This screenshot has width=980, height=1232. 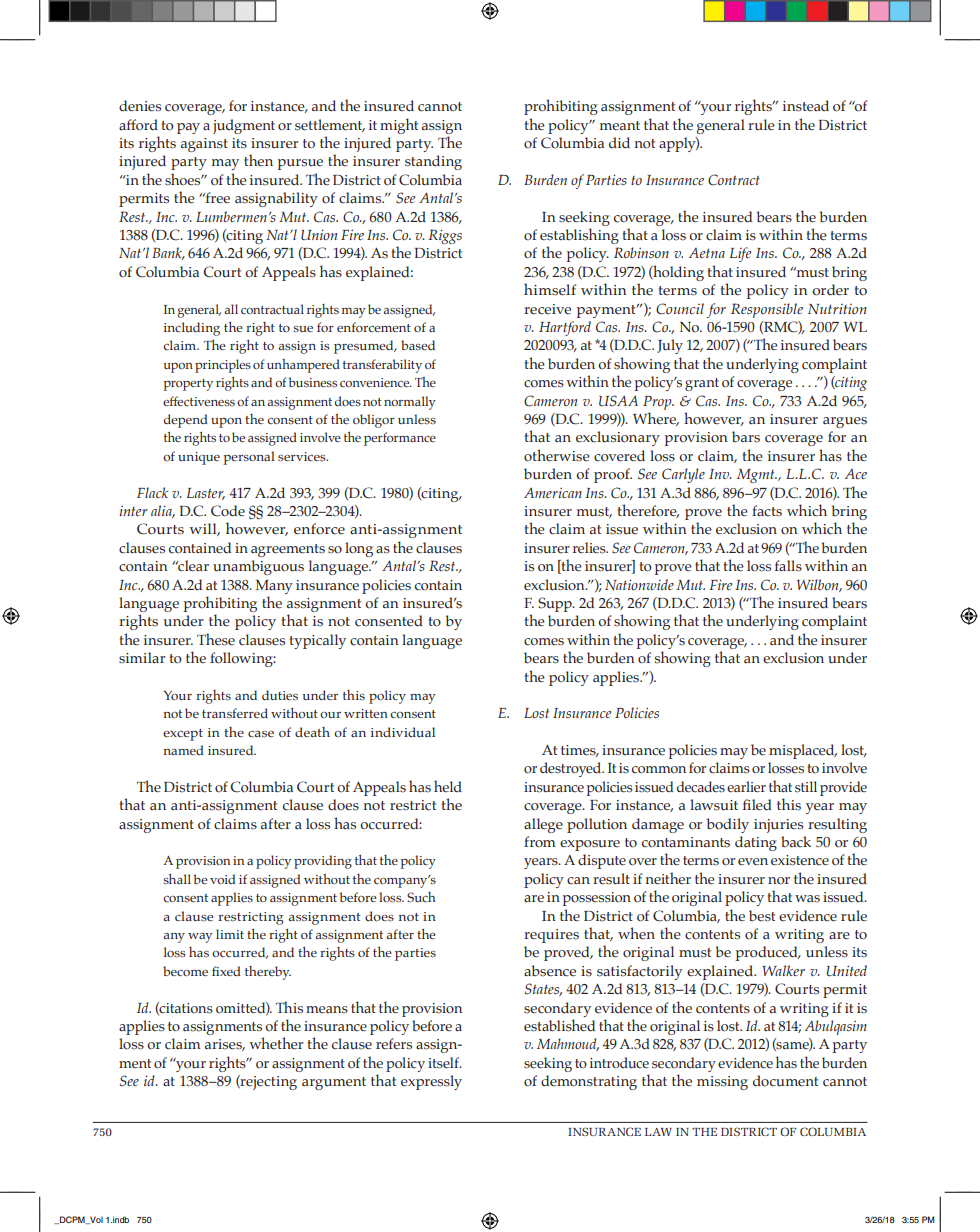 I want to click on misplaced, so click(x=803, y=751).
